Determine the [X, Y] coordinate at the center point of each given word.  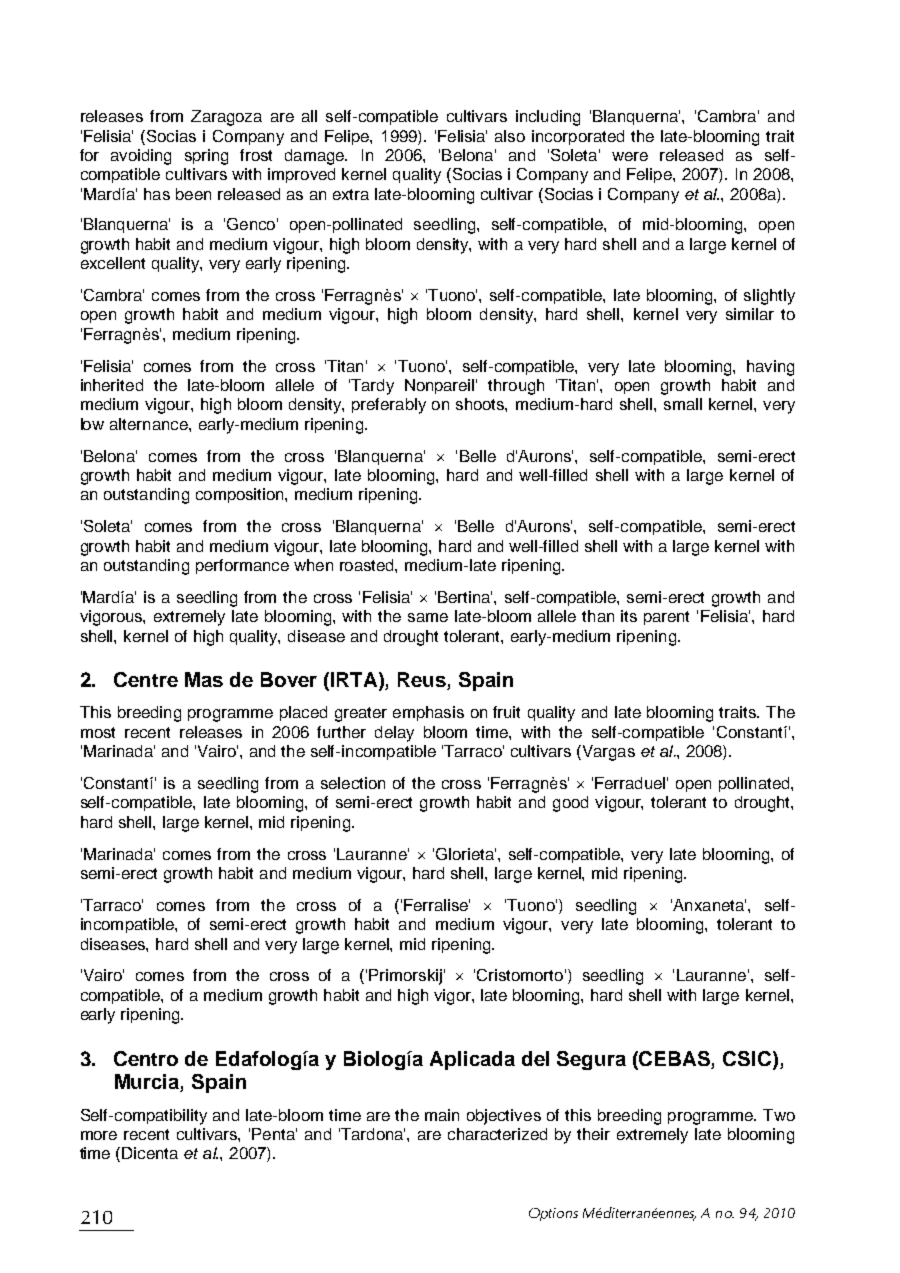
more [99, 1135]
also [510, 136]
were [630, 156]
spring [206, 157]
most [98, 732]
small [683, 404]
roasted [368, 565]
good [570, 804]
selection [353, 783]
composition [241, 495]
